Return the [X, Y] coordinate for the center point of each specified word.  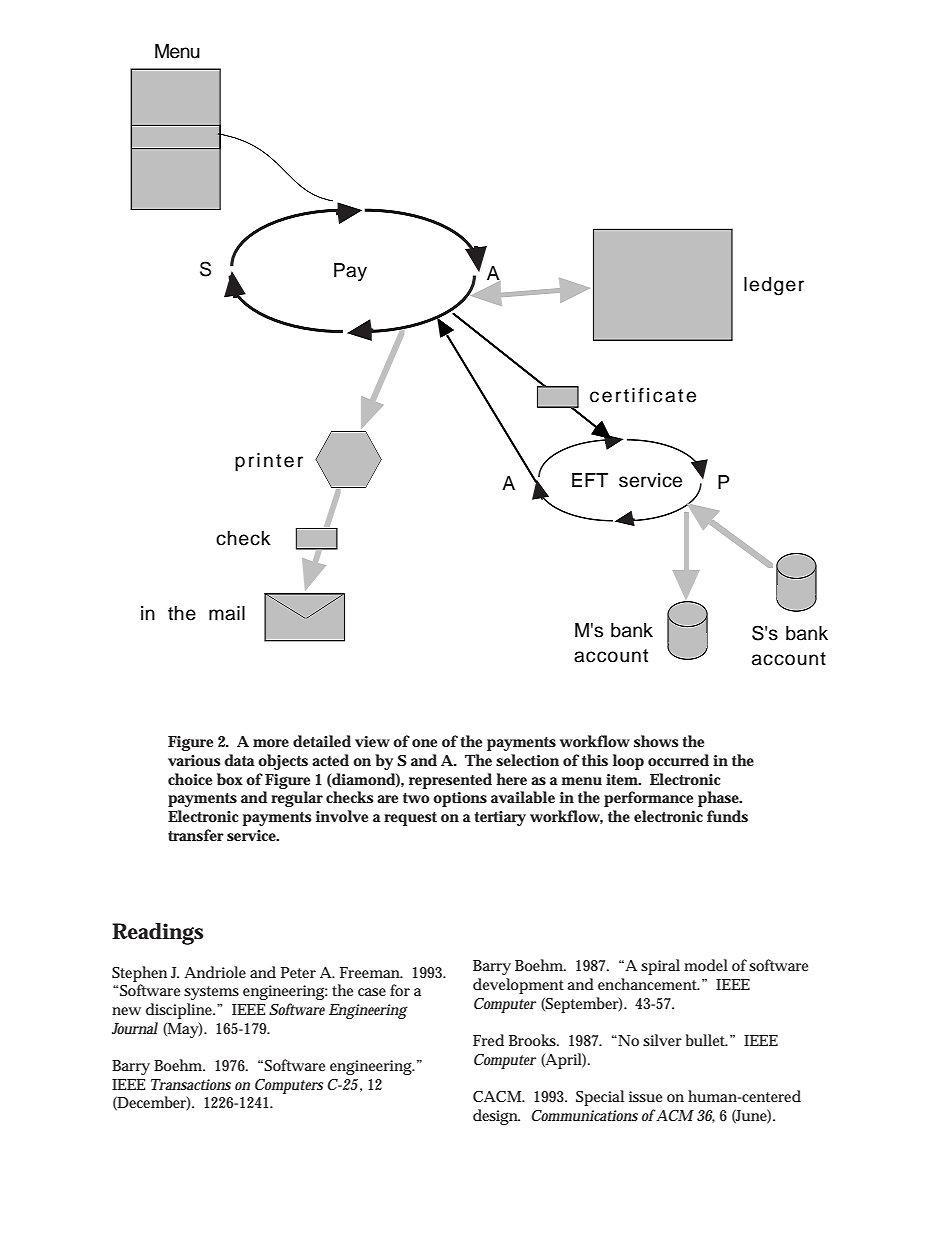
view [372, 741]
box [232, 779]
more [271, 743]
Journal [135, 1028]
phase [720, 799]
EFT [590, 480]
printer [269, 462]
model [706, 965]
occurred [678, 760]
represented [450, 781]
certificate [643, 395]
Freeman [371, 972]
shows [656, 741]
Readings [157, 934]
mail [227, 613]
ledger [774, 286]
